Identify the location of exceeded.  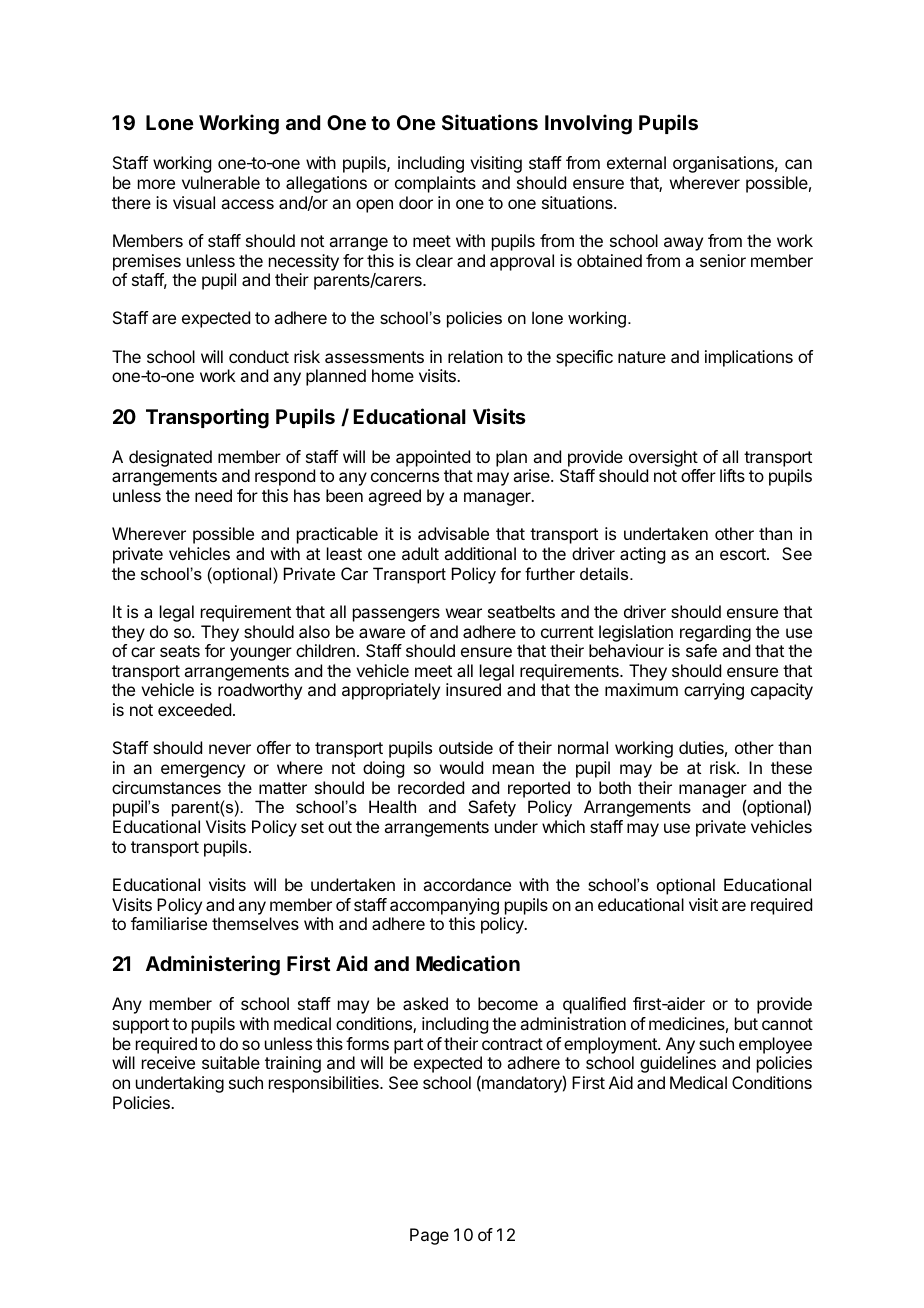
(194, 709).
